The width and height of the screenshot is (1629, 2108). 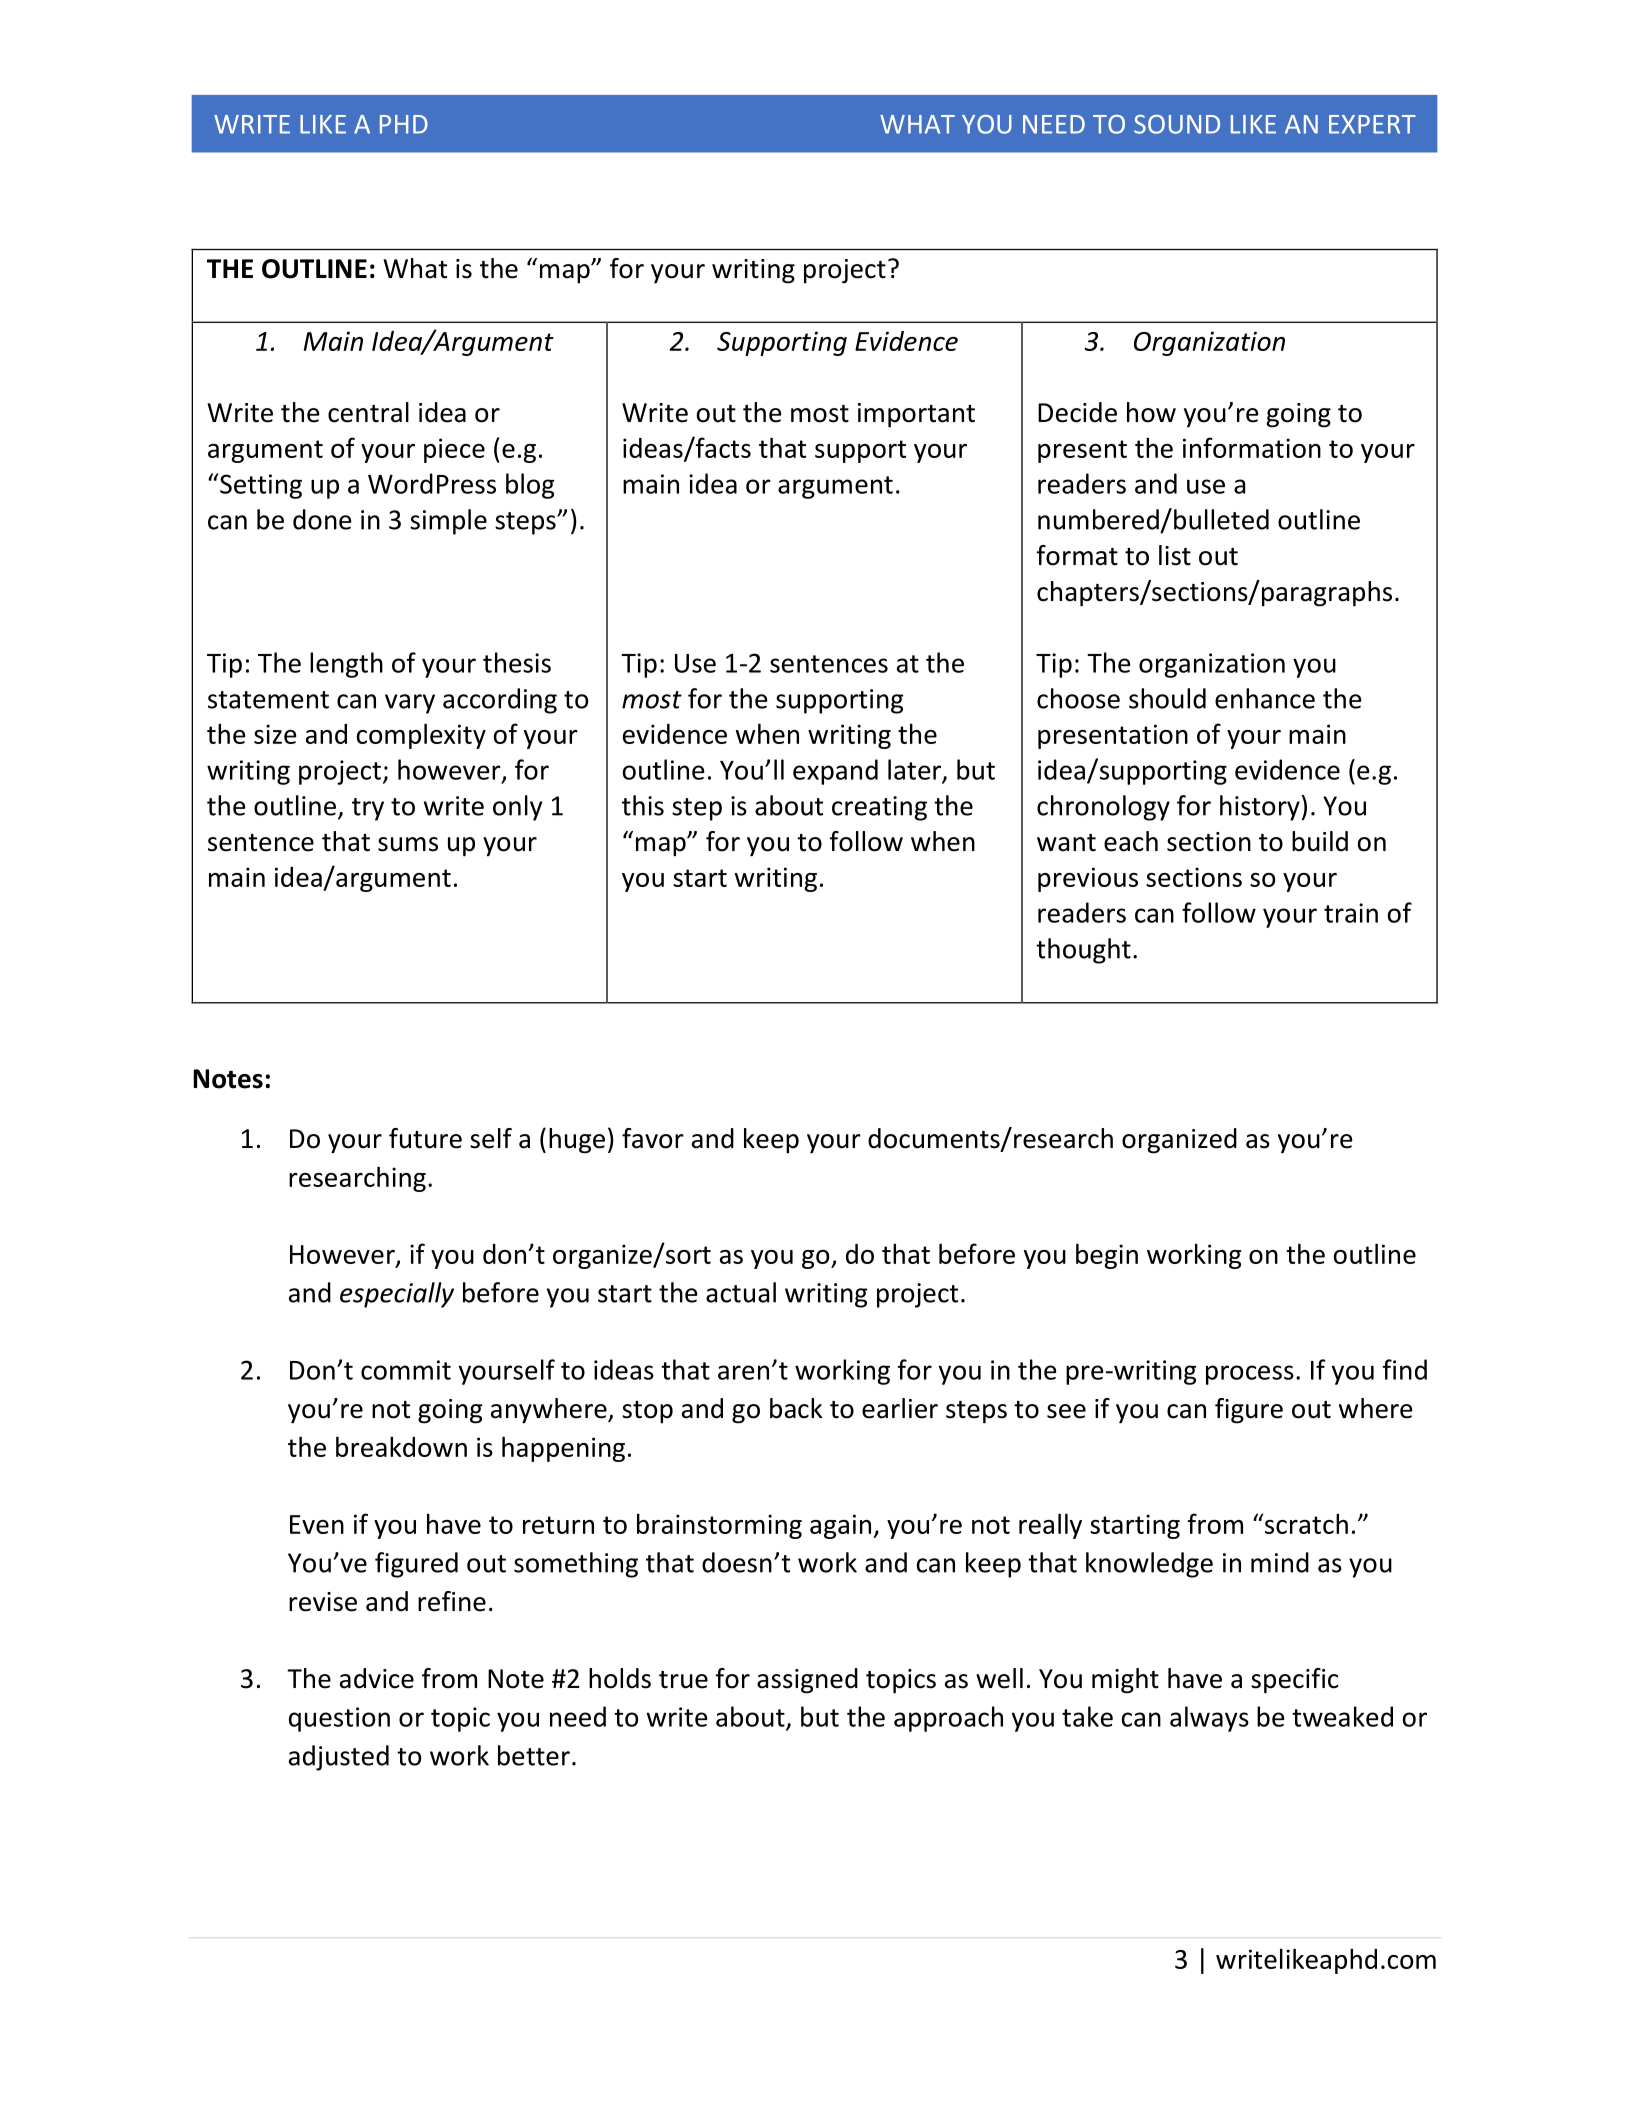 I want to click on simple, so click(x=448, y=522).
